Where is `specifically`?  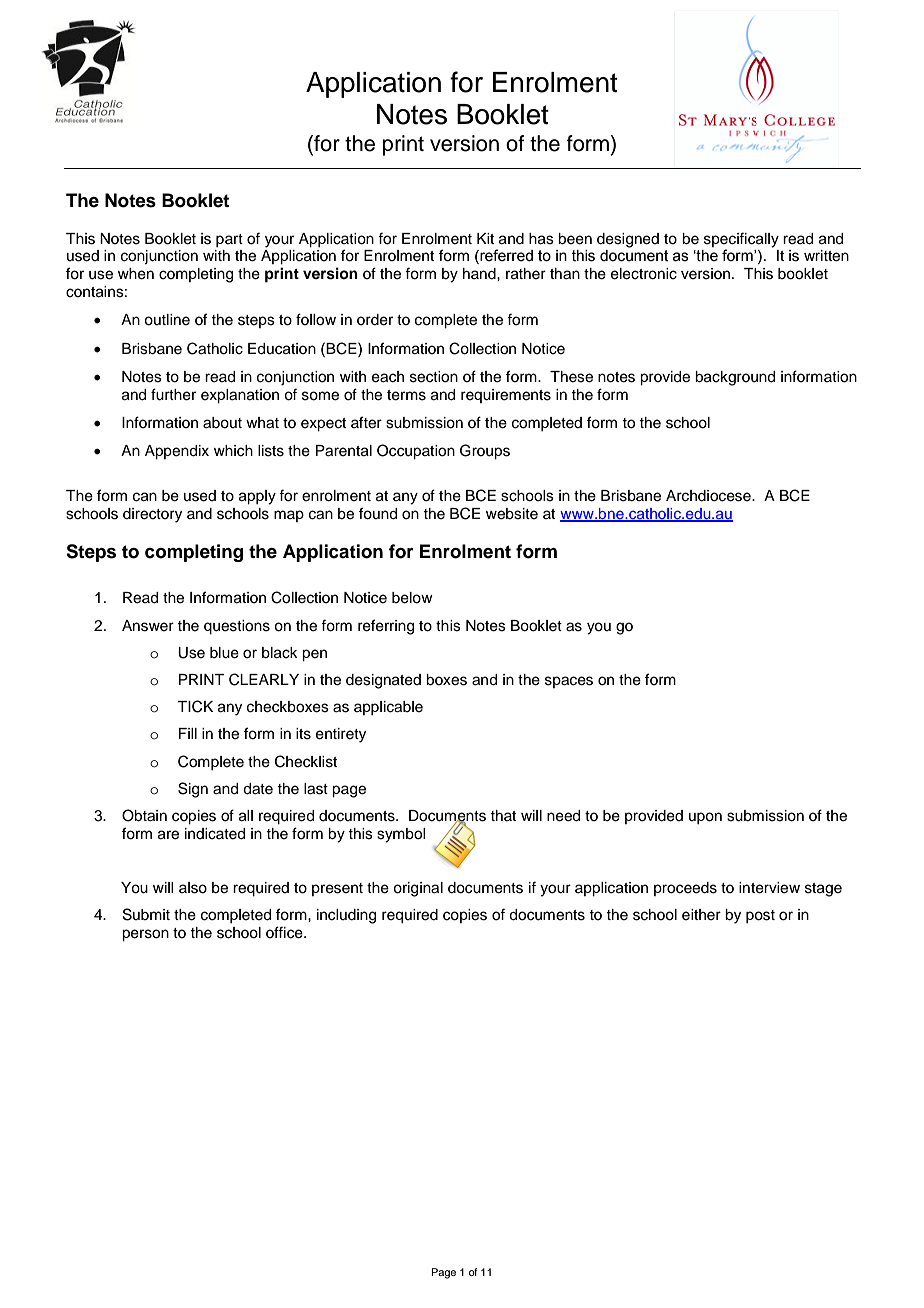 specifically is located at coordinates (741, 240).
